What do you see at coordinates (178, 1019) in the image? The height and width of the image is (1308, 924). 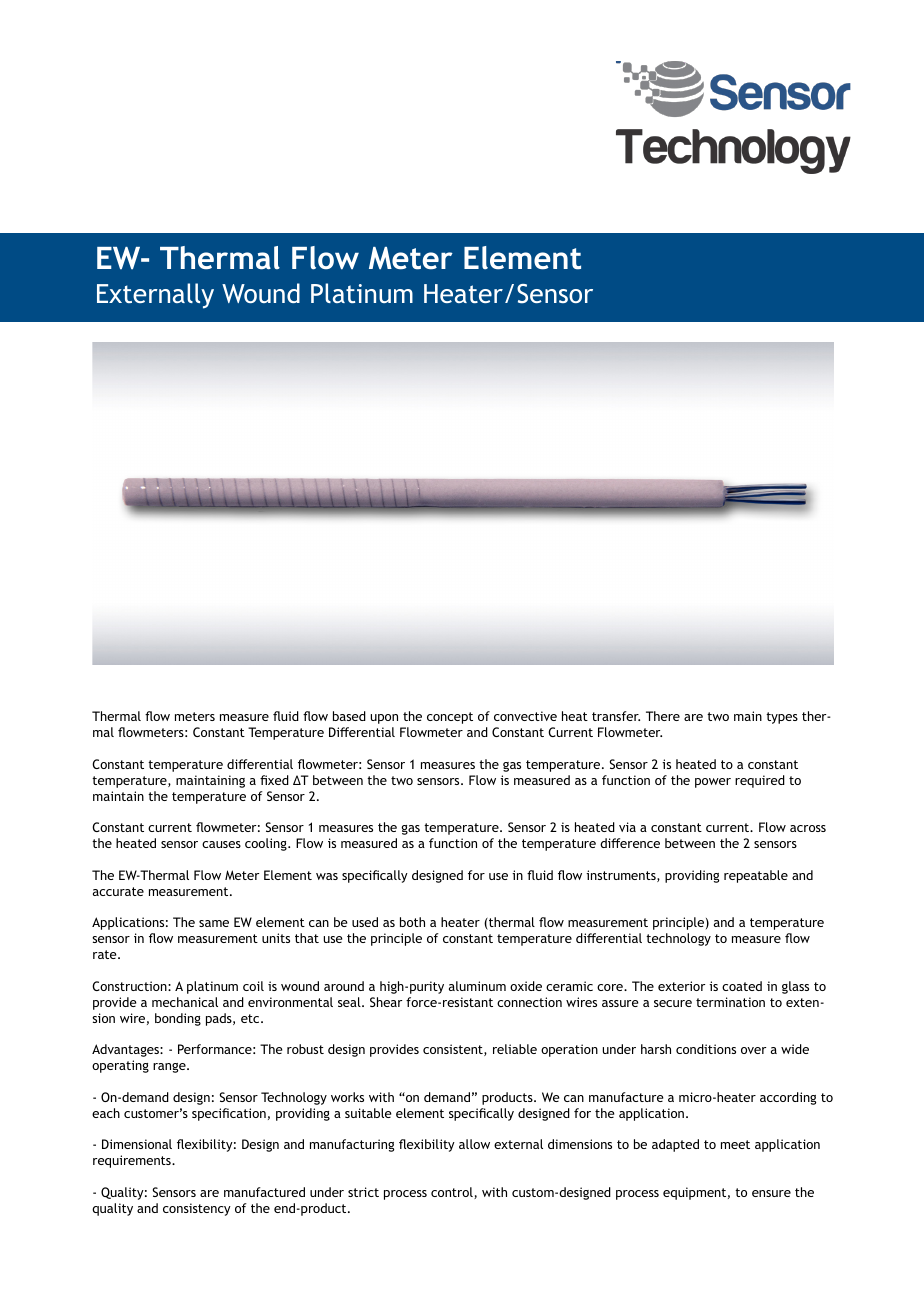 I see `bonding` at bounding box center [178, 1019].
